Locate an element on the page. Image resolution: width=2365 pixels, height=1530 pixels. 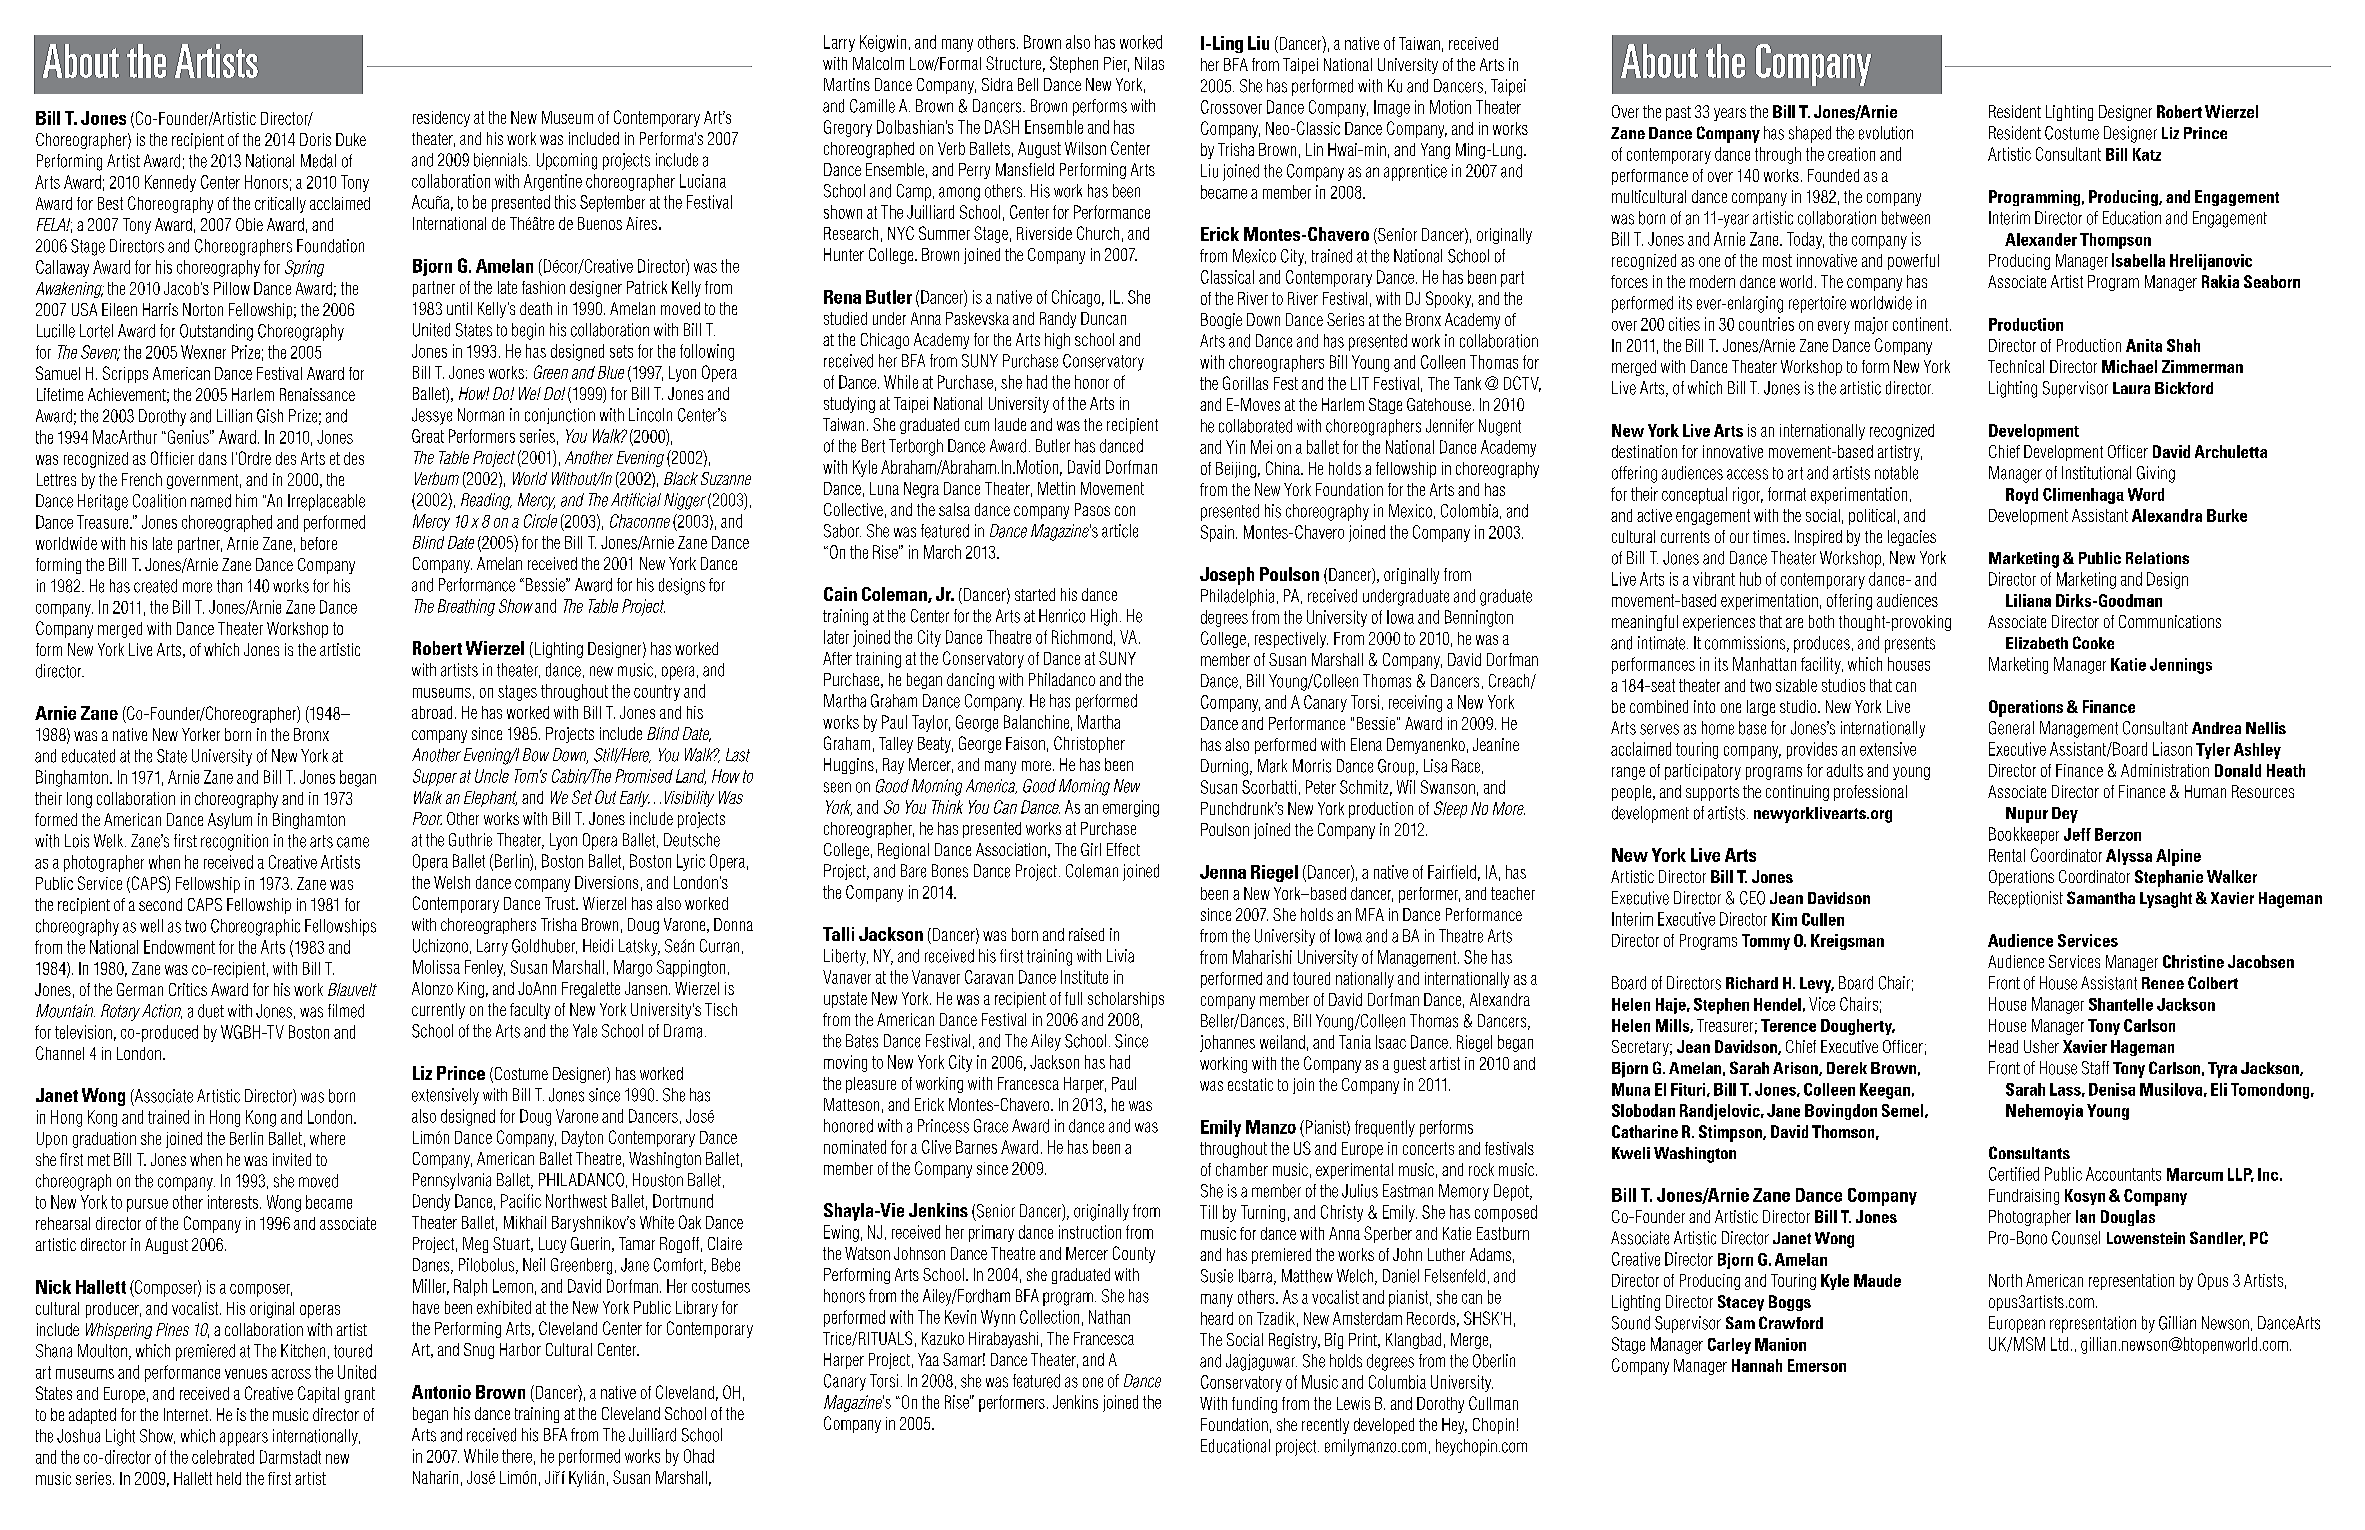
funding is located at coordinates (1254, 1405).
